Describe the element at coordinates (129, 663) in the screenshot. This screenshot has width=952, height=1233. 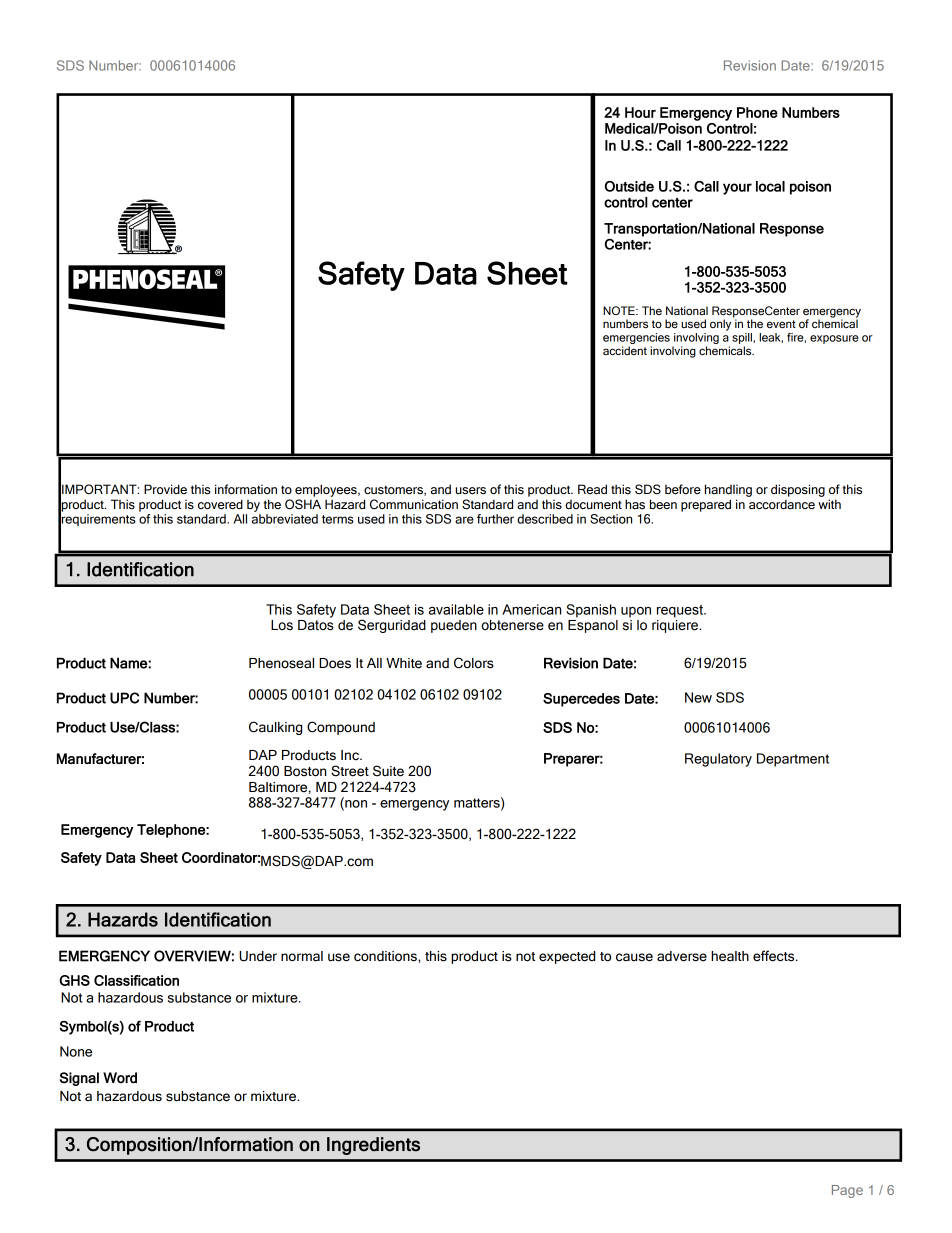
I see `Name` at that location.
